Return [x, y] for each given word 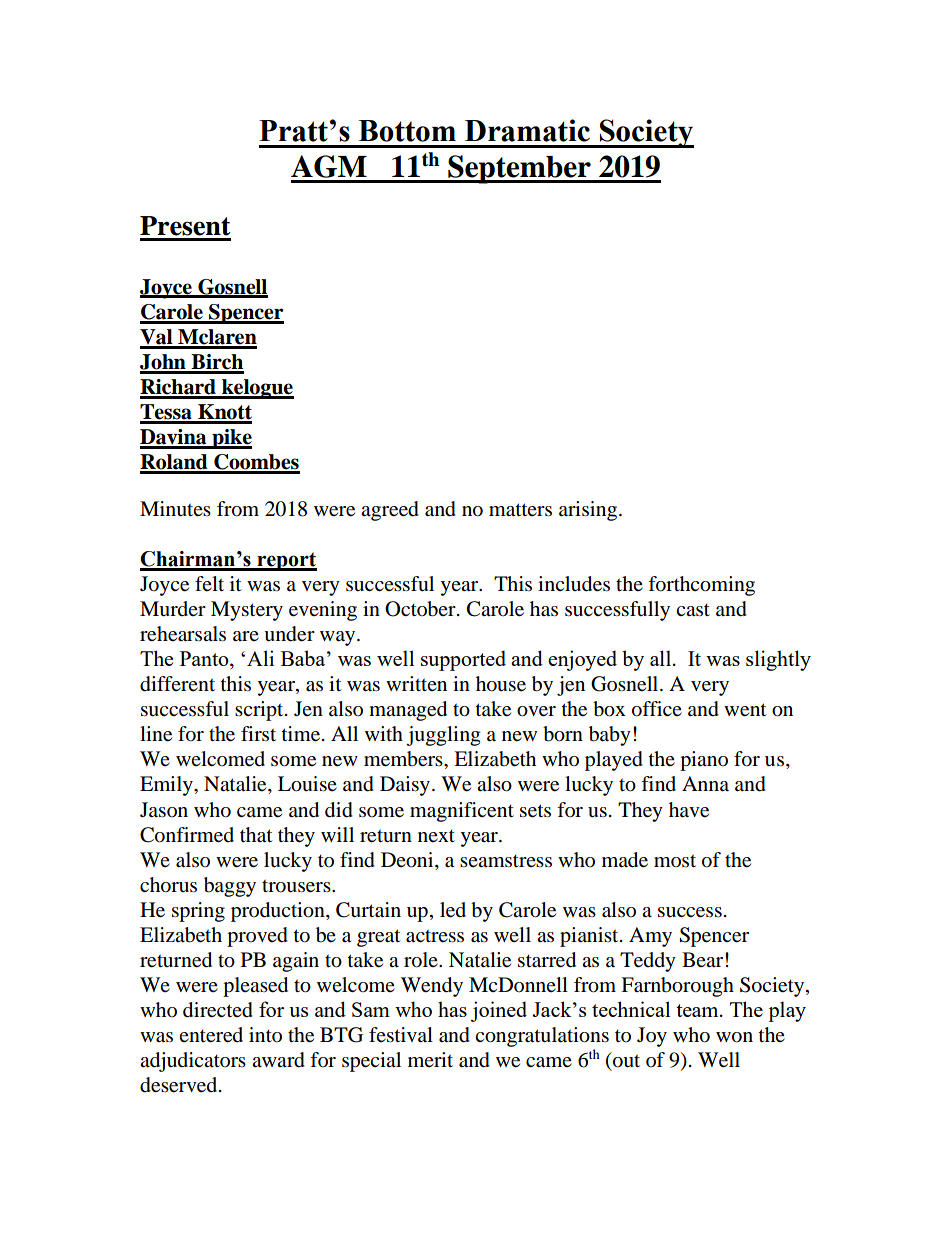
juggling [443, 736]
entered [211, 1035]
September [519, 169]
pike [231, 439]
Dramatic [527, 130]
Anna [705, 783]
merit [430, 1059]
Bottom [407, 131]
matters [520, 510]
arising [588, 511]
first [258, 733]
